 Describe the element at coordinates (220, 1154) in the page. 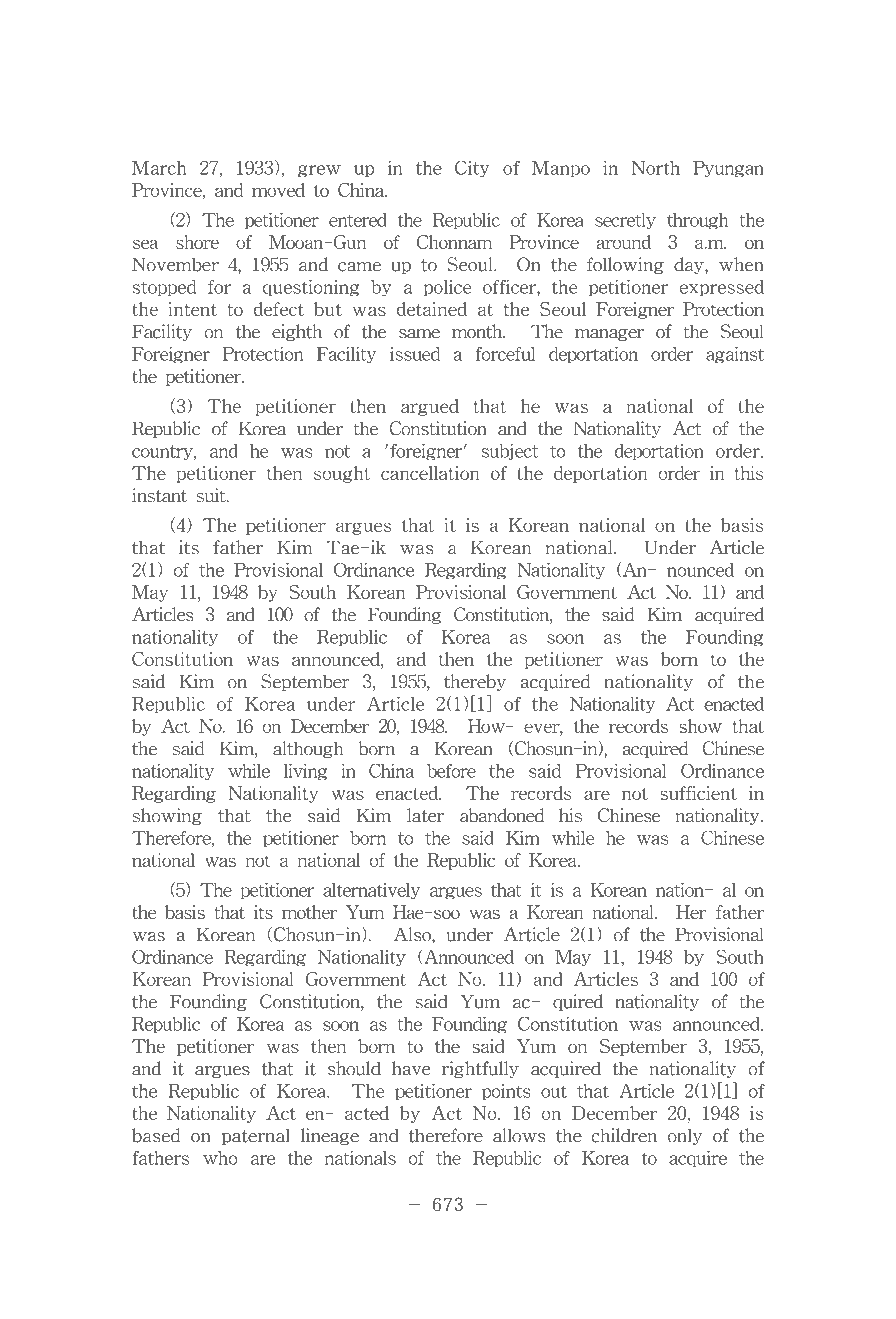

I see `who` at that location.
